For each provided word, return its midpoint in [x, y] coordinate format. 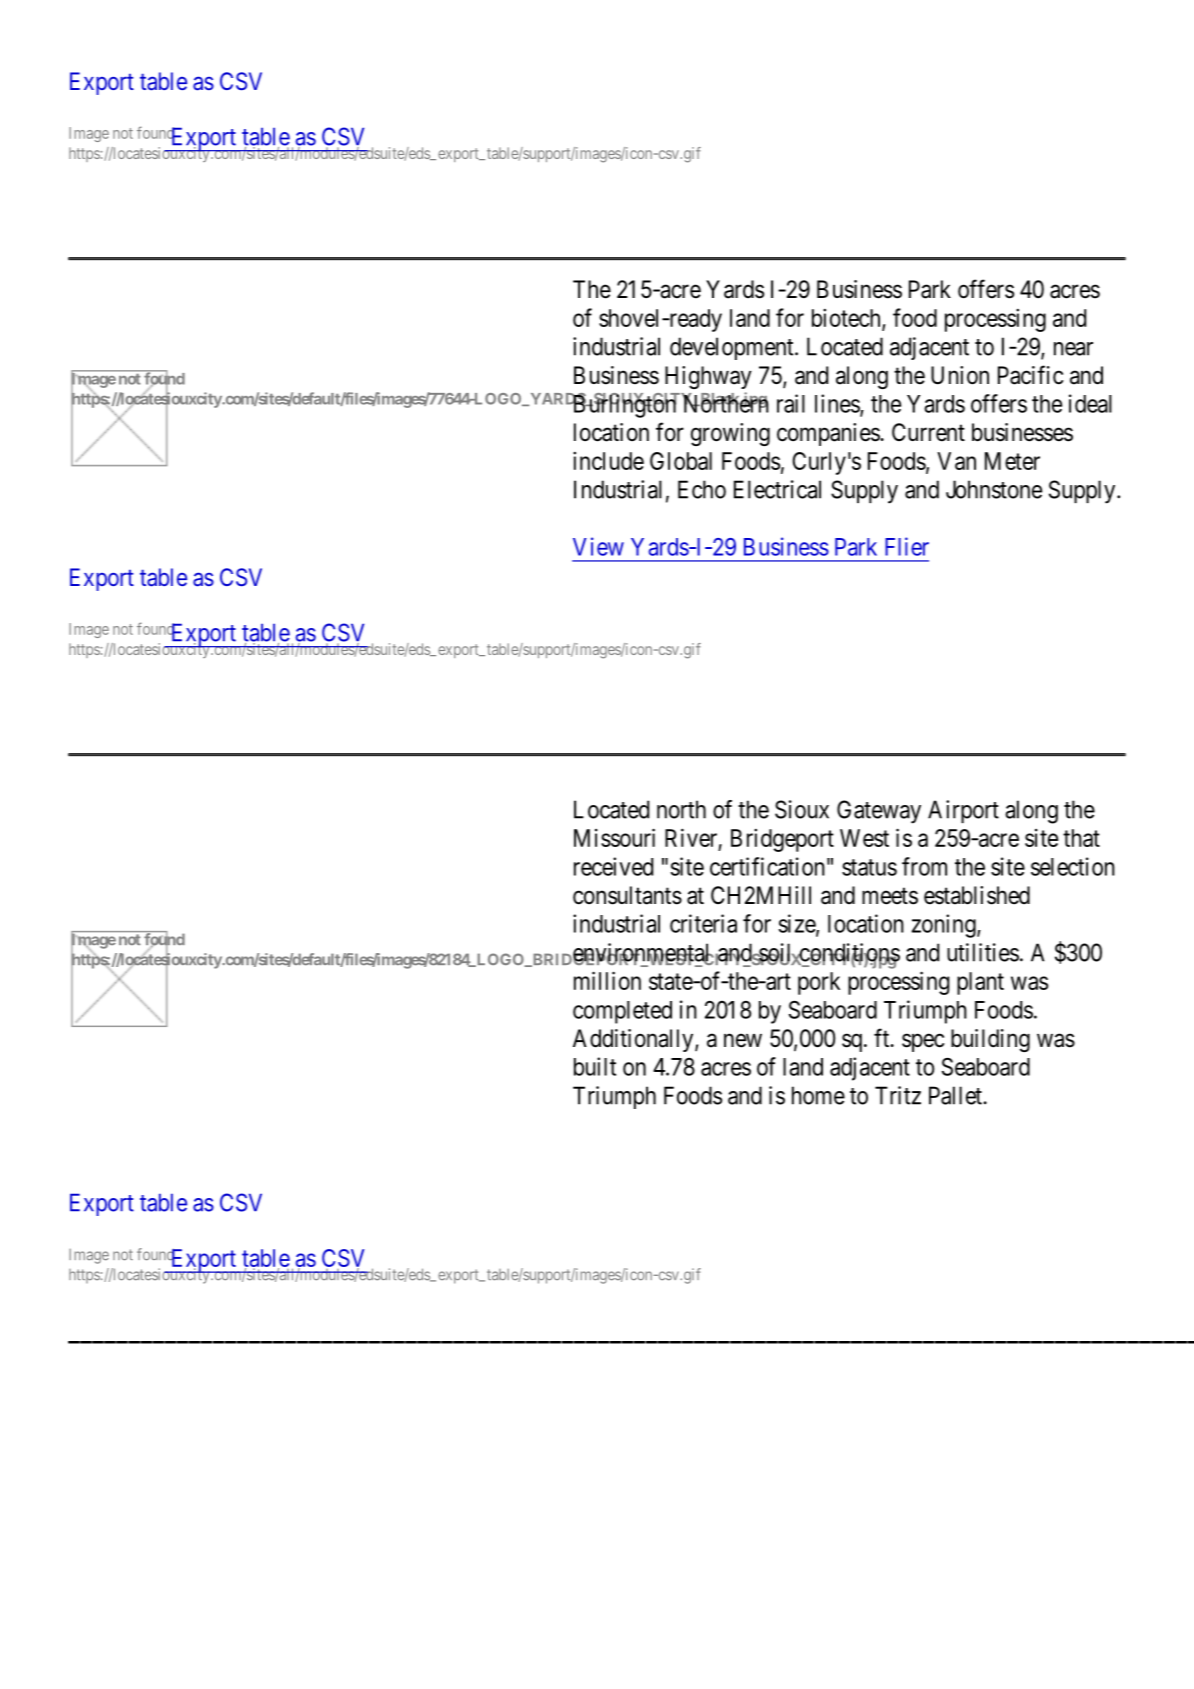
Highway [708, 377]
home [818, 1095]
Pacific [1030, 375]
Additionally [634, 1040]
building [990, 1040]
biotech [847, 319]
